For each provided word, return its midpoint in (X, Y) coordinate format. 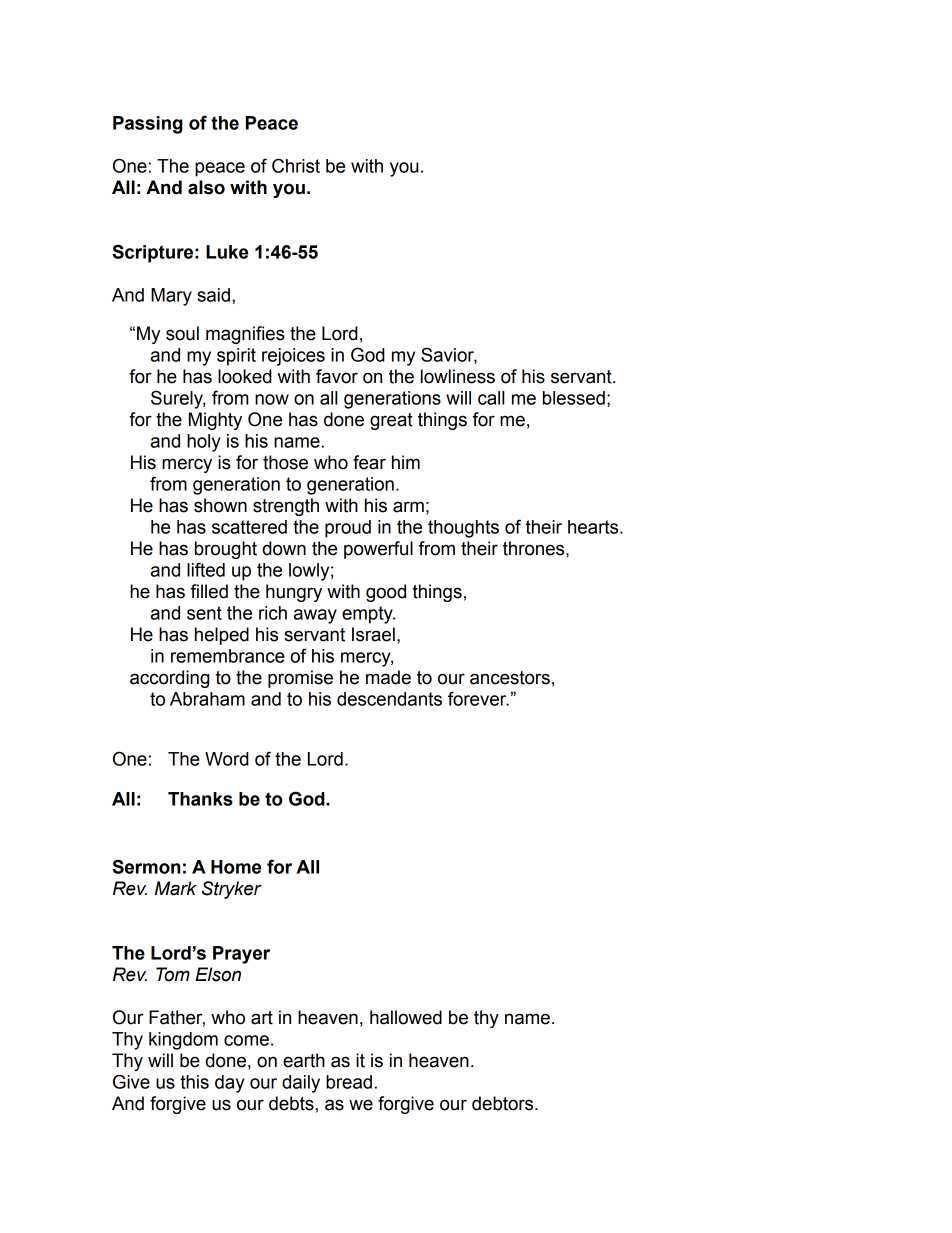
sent (204, 613)
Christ (296, 165)
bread (349, 1082)
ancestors (510, 678)
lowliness (458, 376)
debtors (504, 1103)
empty (368, 615)
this (194, 1082)
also (206, 187)
